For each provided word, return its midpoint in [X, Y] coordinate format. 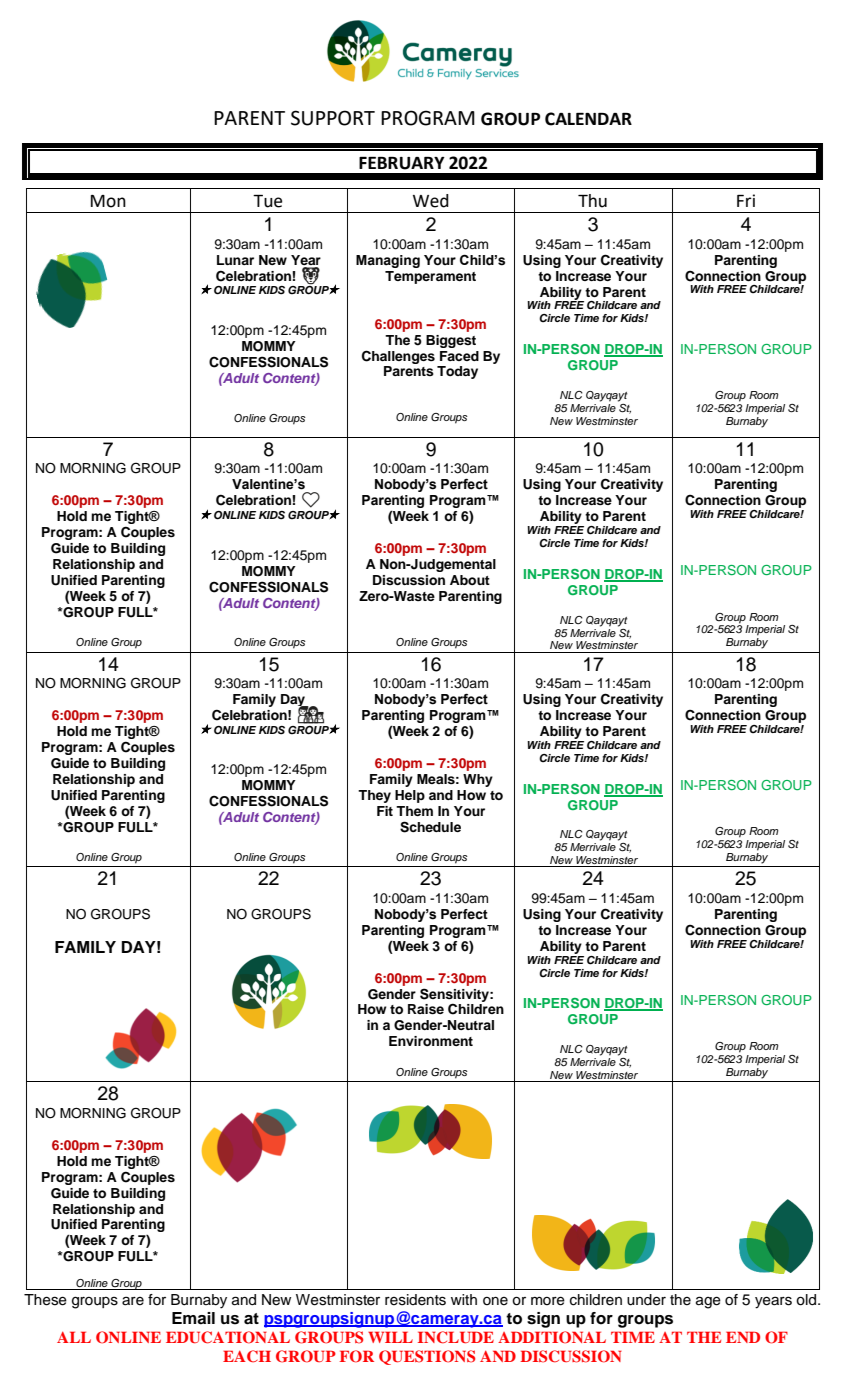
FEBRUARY [402, 163]
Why [478, 780]
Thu [592, 201]
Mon [108, 201]
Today [457, 372]
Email [193, 1318]
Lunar [235, 260]
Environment [431, 1041]
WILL [390, 1337]
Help [410, 796]
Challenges [398, 357]
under [646, 1300]
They [374, 796]
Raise [426, 1009]
